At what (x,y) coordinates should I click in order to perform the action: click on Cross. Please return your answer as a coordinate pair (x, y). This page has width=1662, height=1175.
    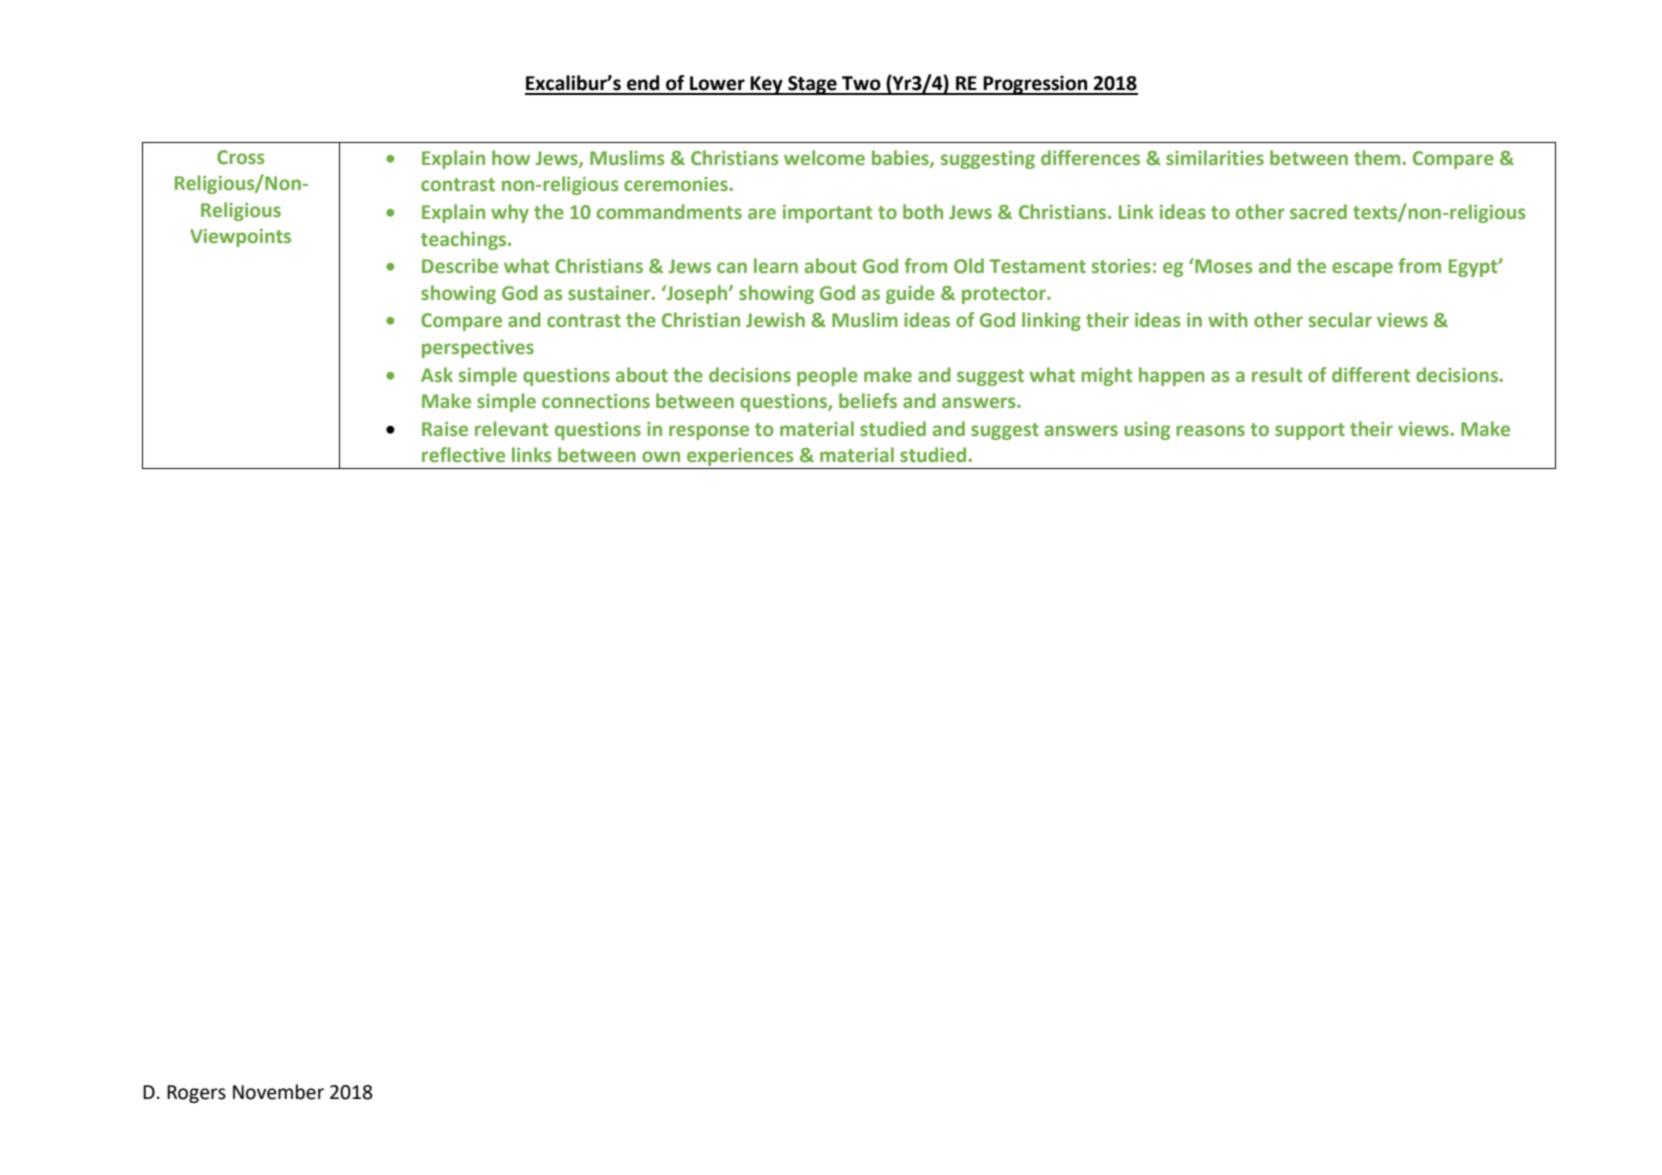
    Looking at the image, I should click on (240, 157).
